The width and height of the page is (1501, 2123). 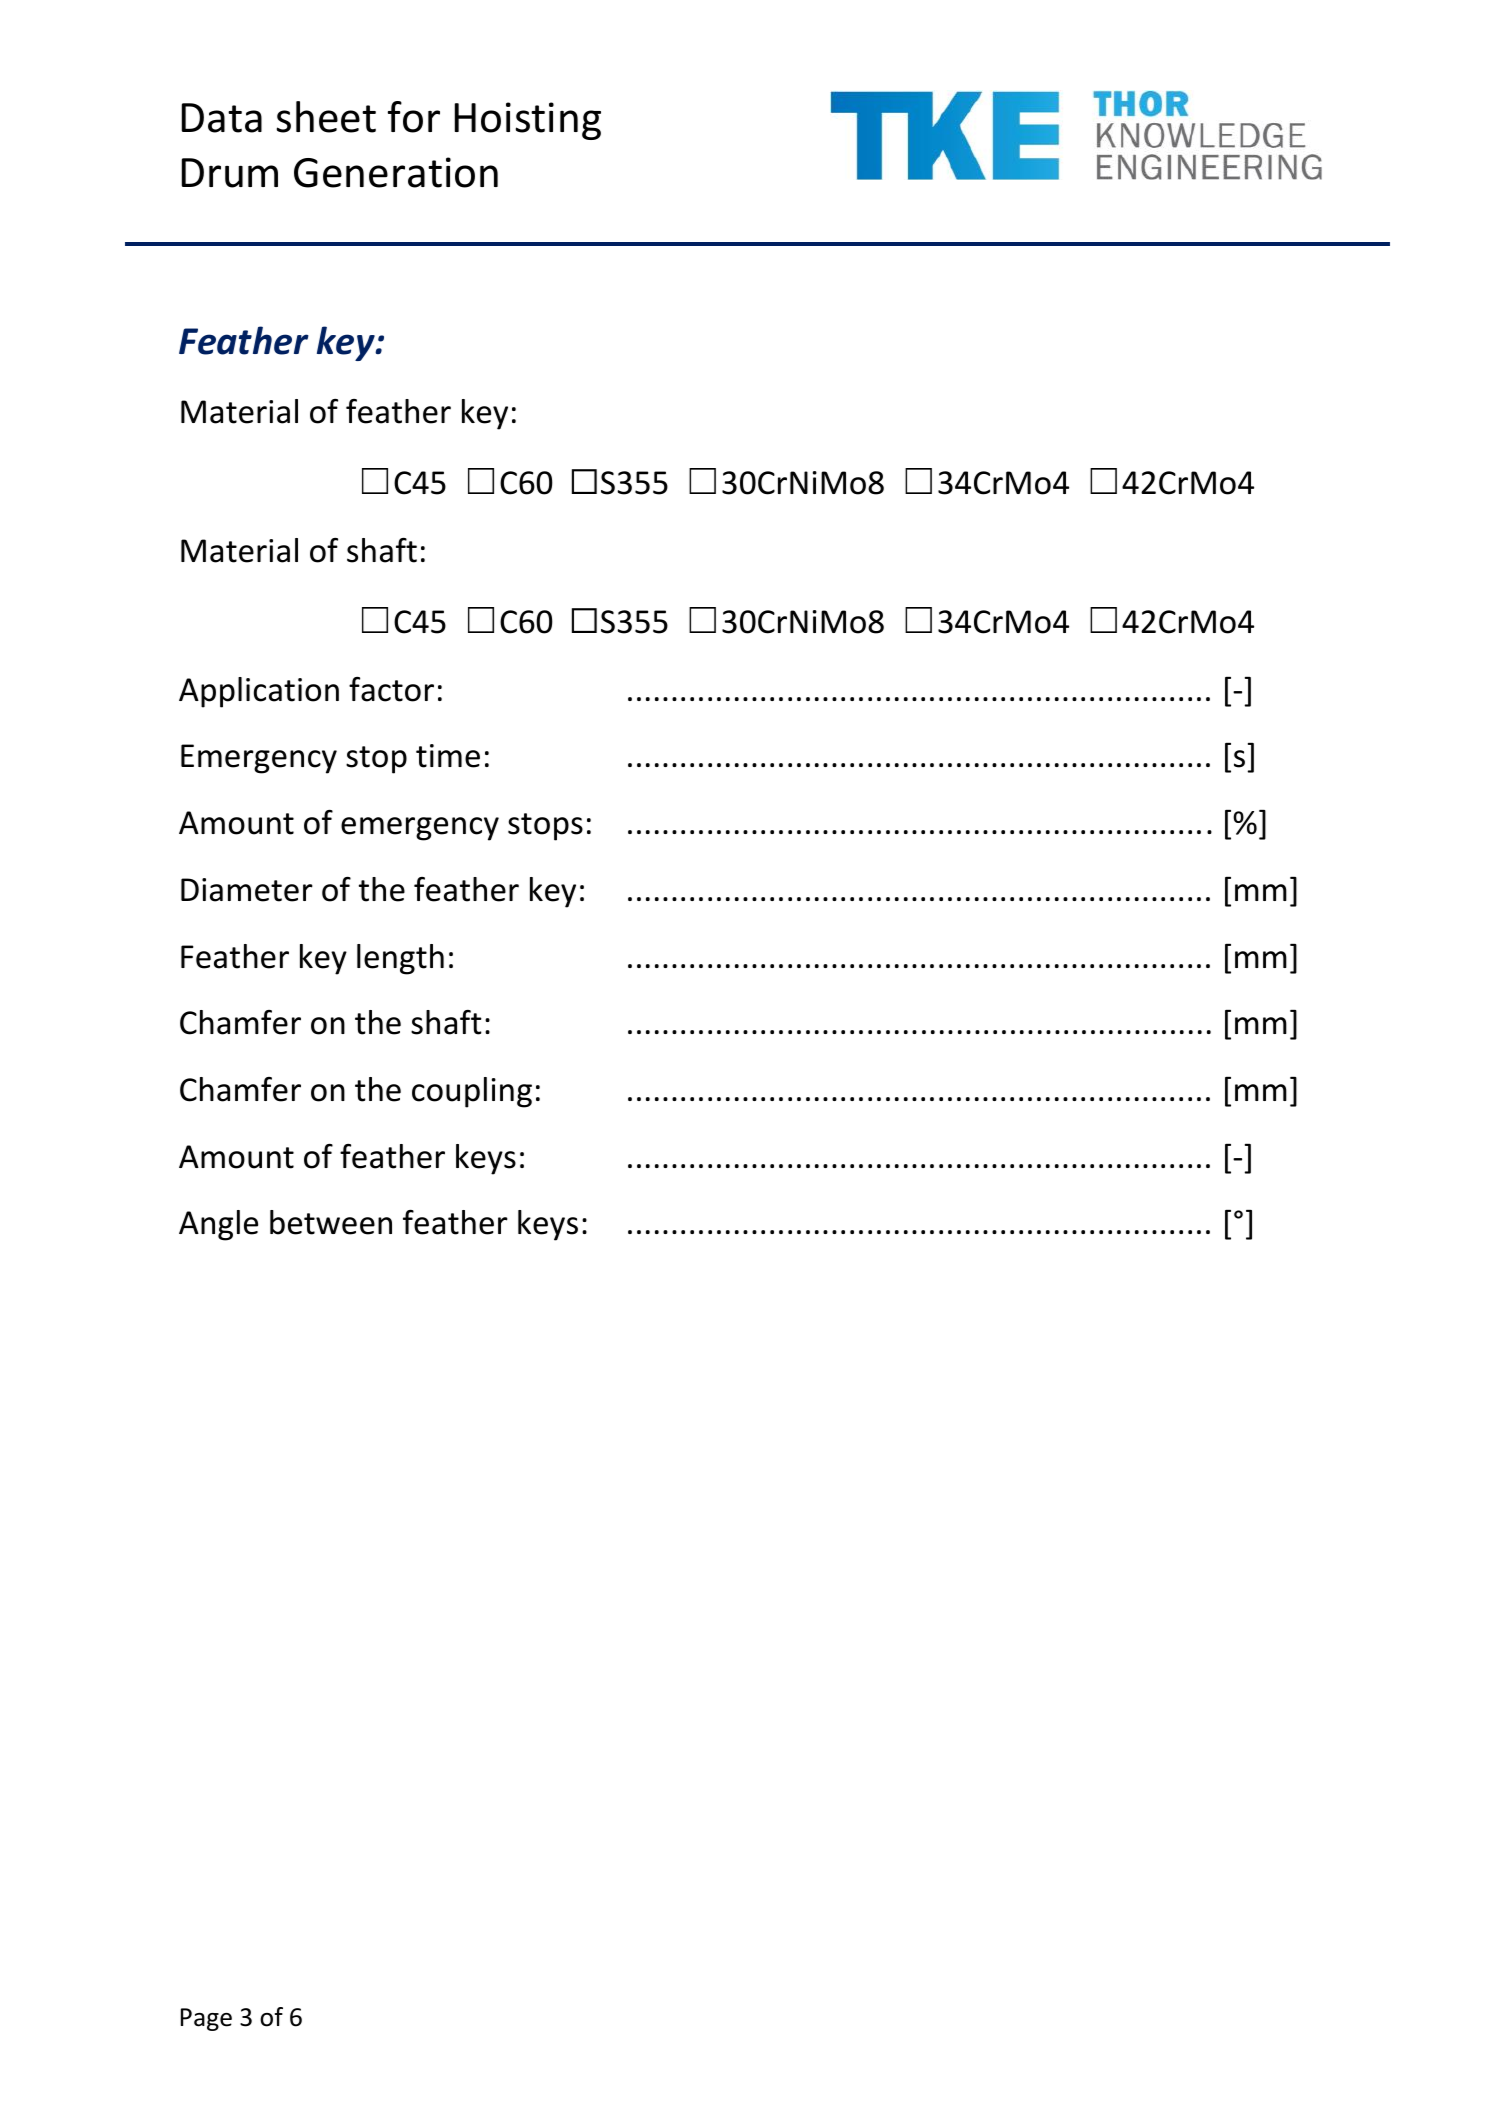 I want to click on Drum, so click(x=230, y=173).
